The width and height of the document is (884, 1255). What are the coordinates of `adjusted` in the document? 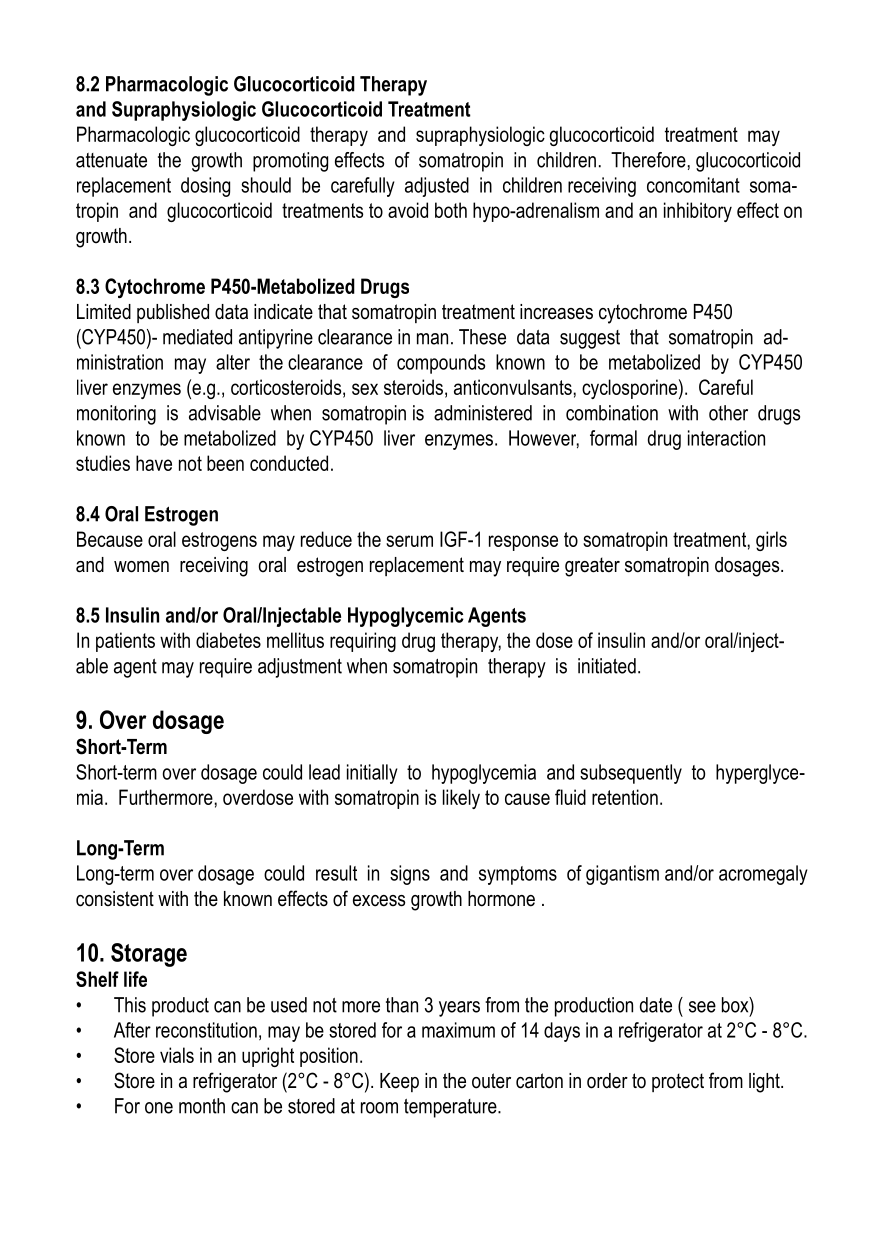 It's located at (437, 187).
